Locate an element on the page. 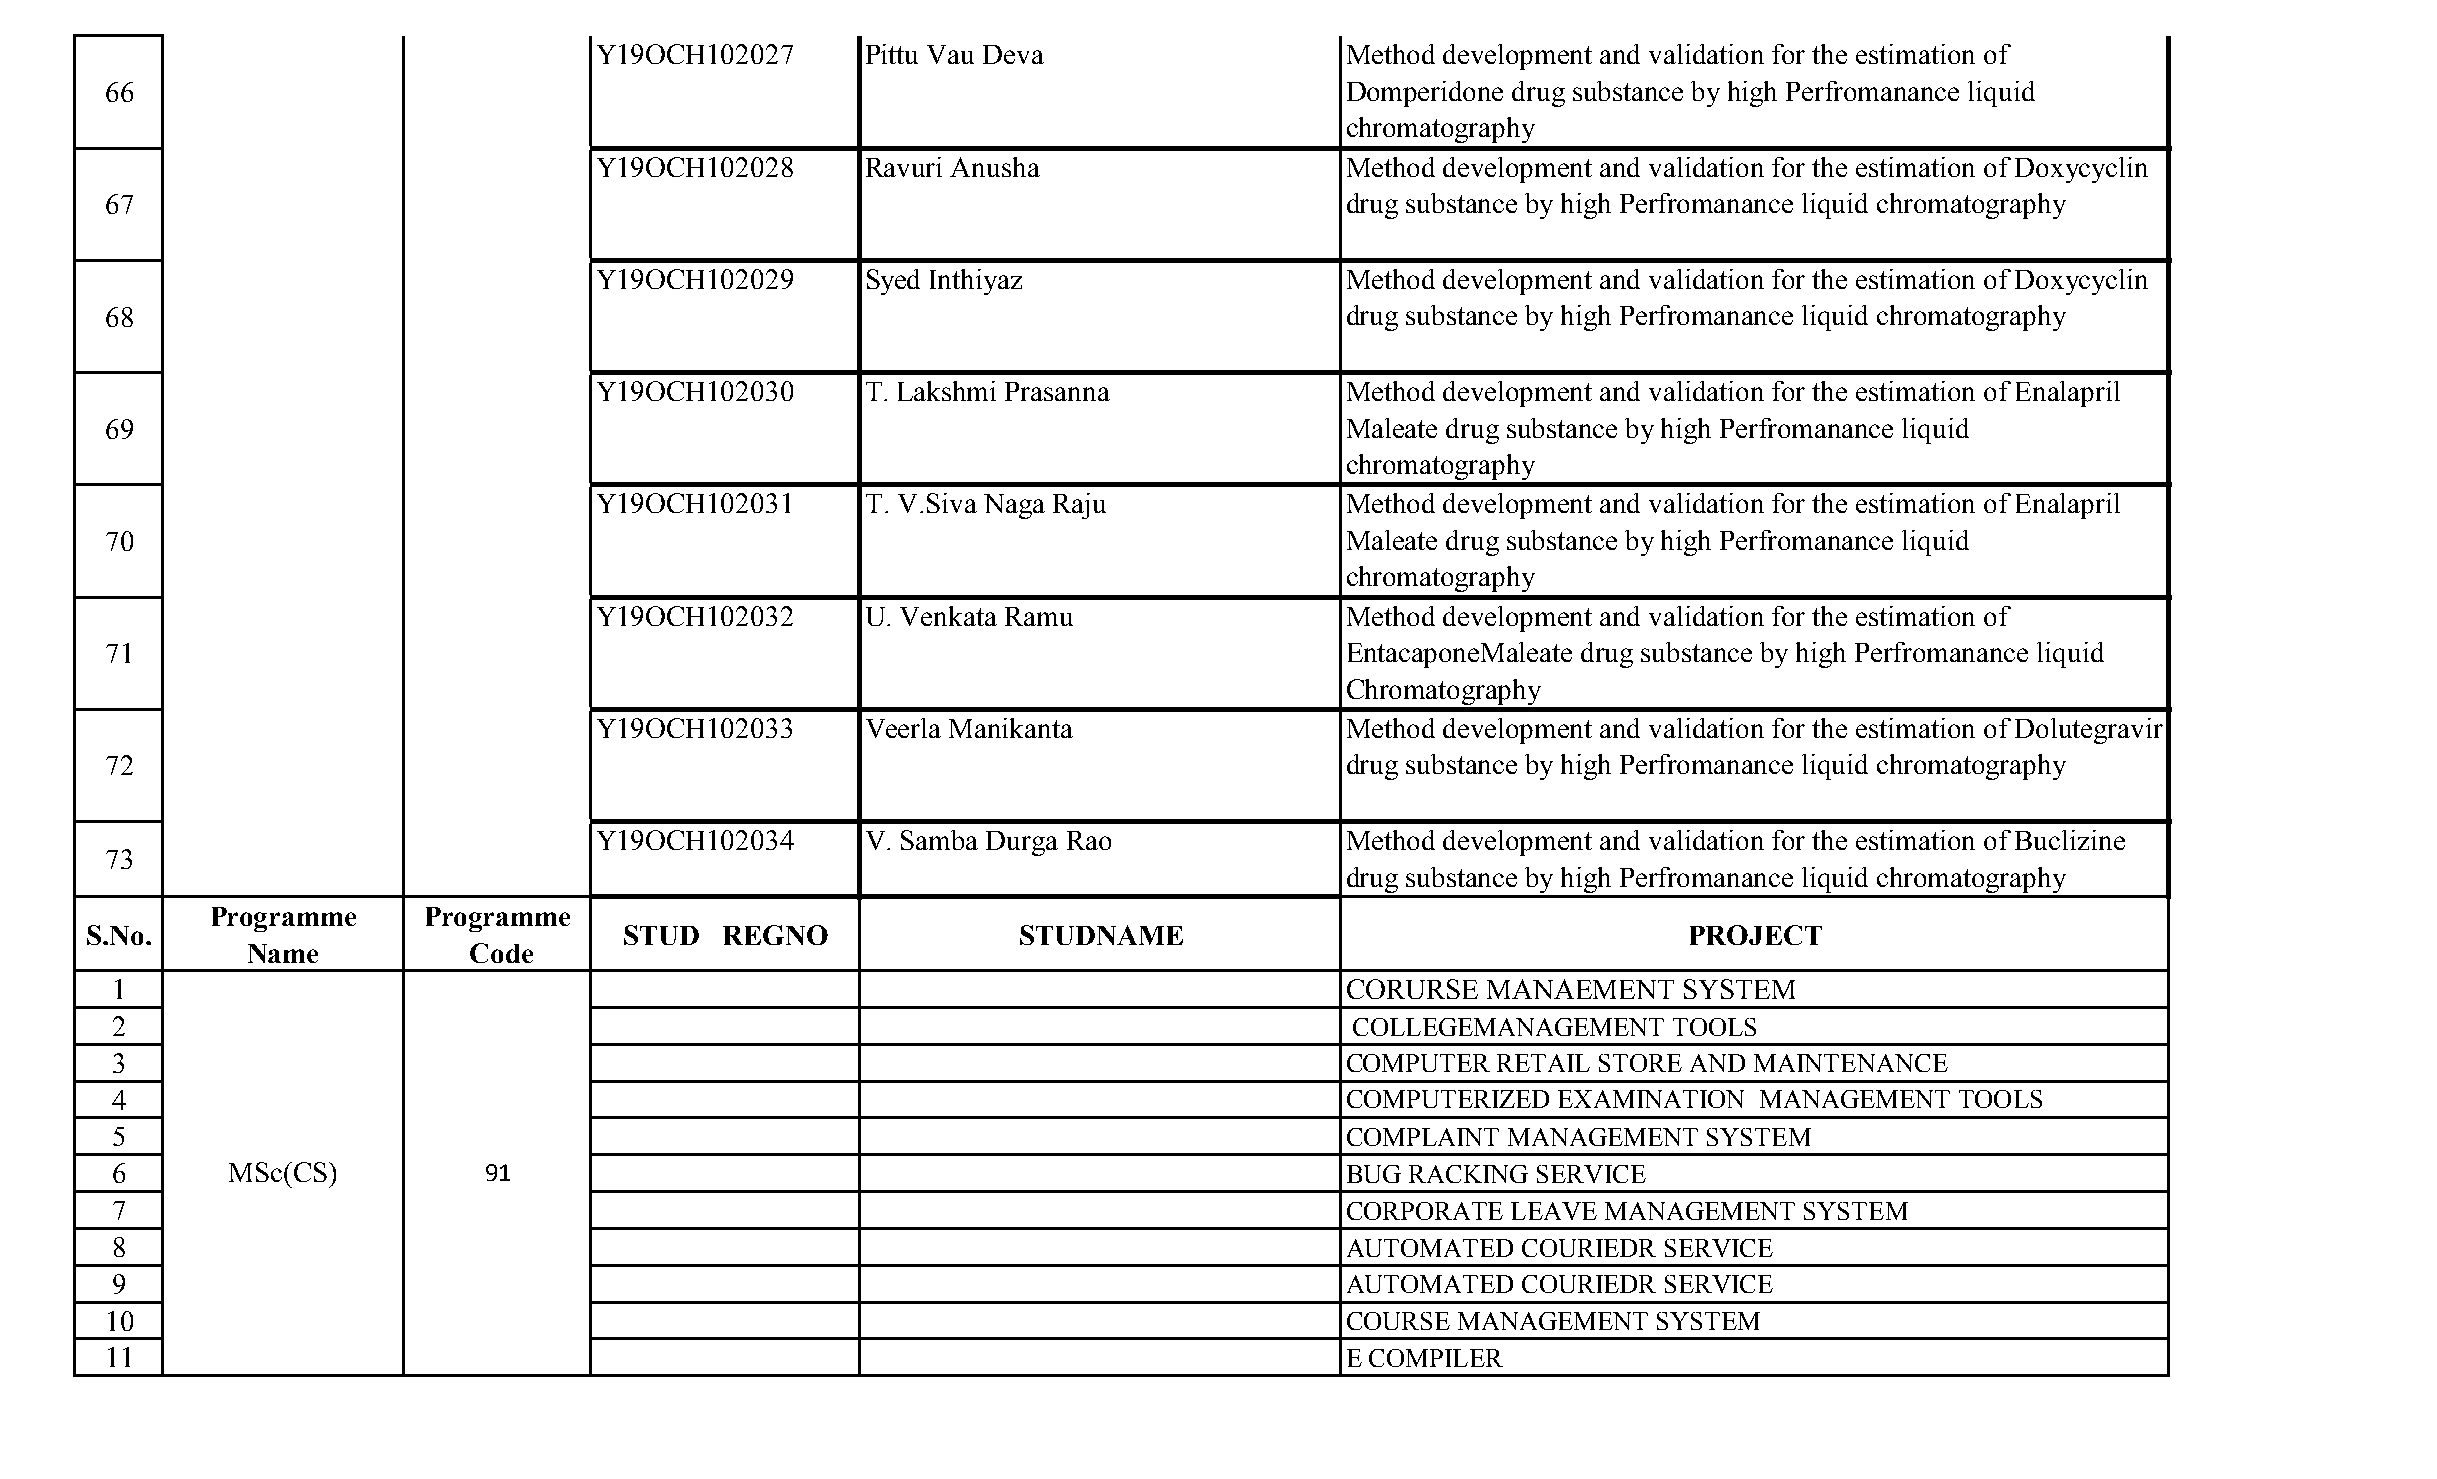 Image resolution: width=2437 pixels, height=1479 pixels. Vau is located at coordinates (950, 54).
